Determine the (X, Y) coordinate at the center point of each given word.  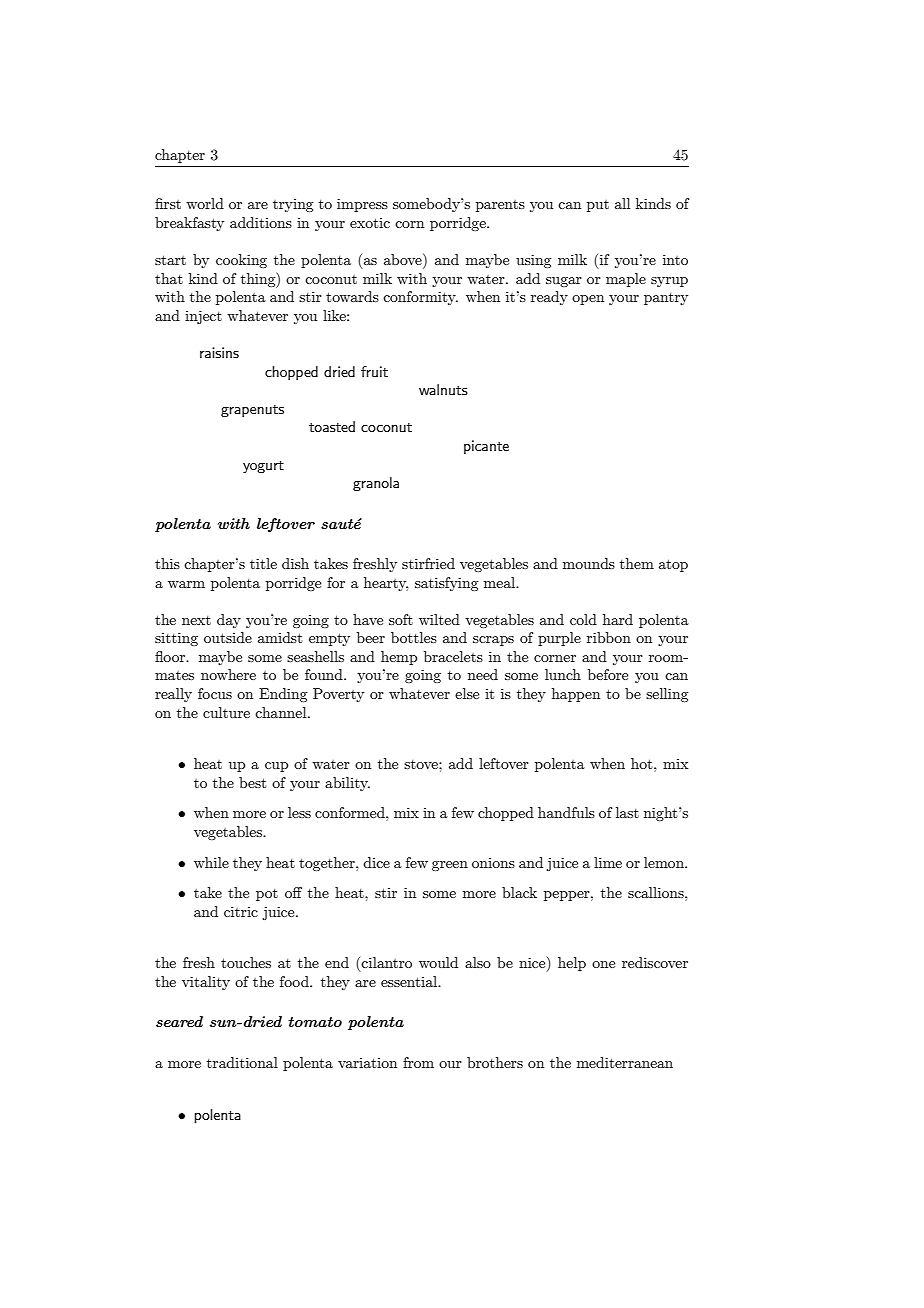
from (418, 1062)
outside (228, 637)
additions (261, 222)
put (598, 206)
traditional (242, 1062)
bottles (414, 637)
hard (618, 619)
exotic (370, 223)
